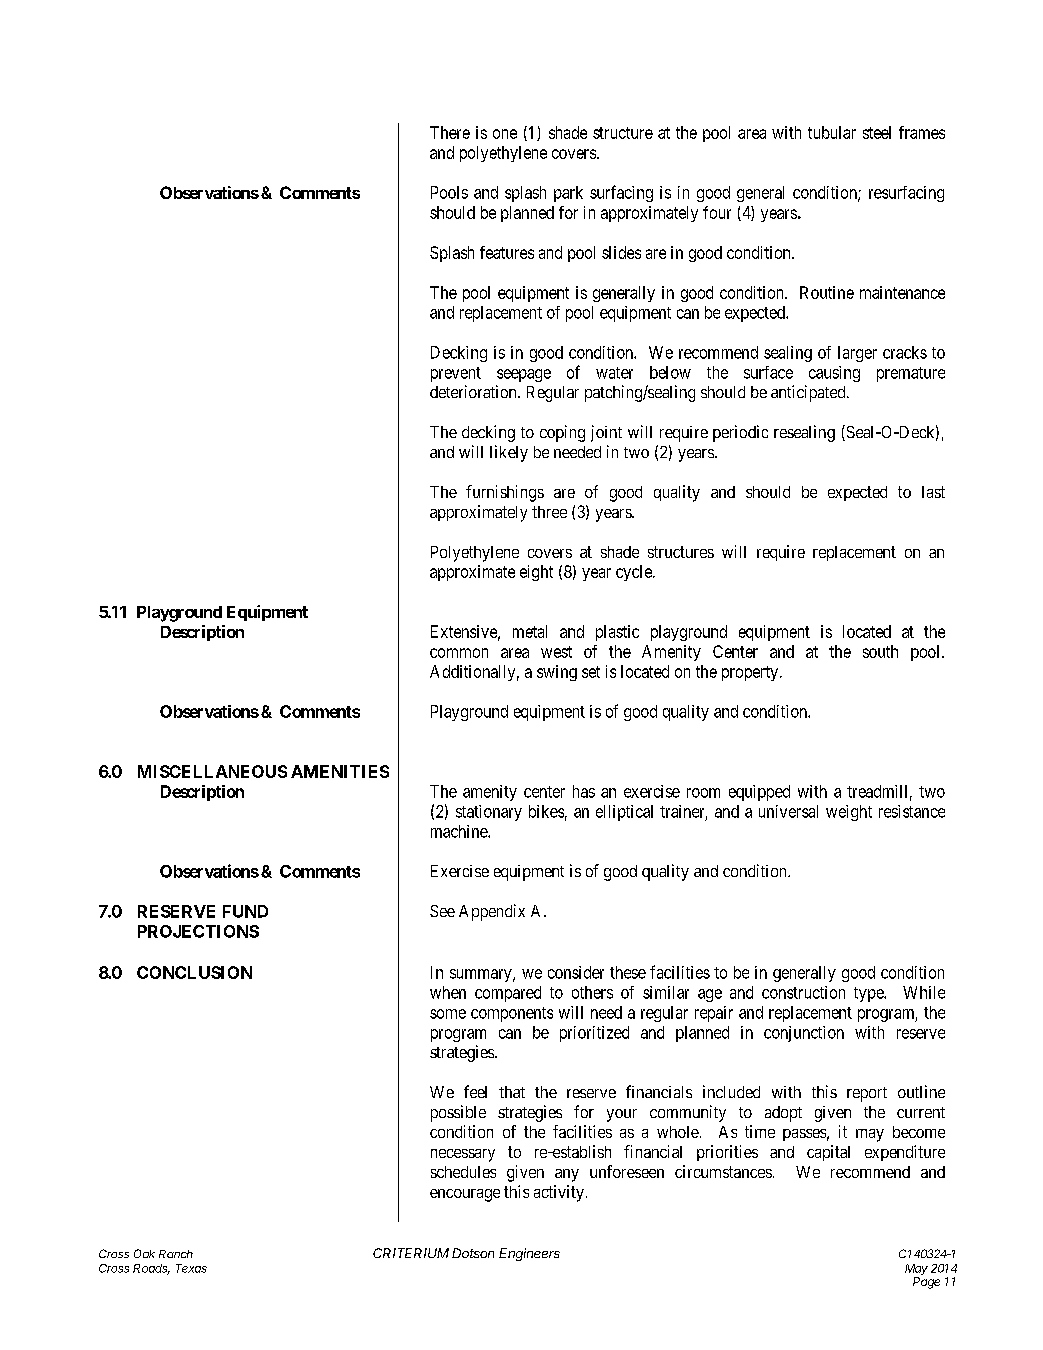  Describe the element at coordinates (505, 493) in the image. I see `furnishings` at that location.
